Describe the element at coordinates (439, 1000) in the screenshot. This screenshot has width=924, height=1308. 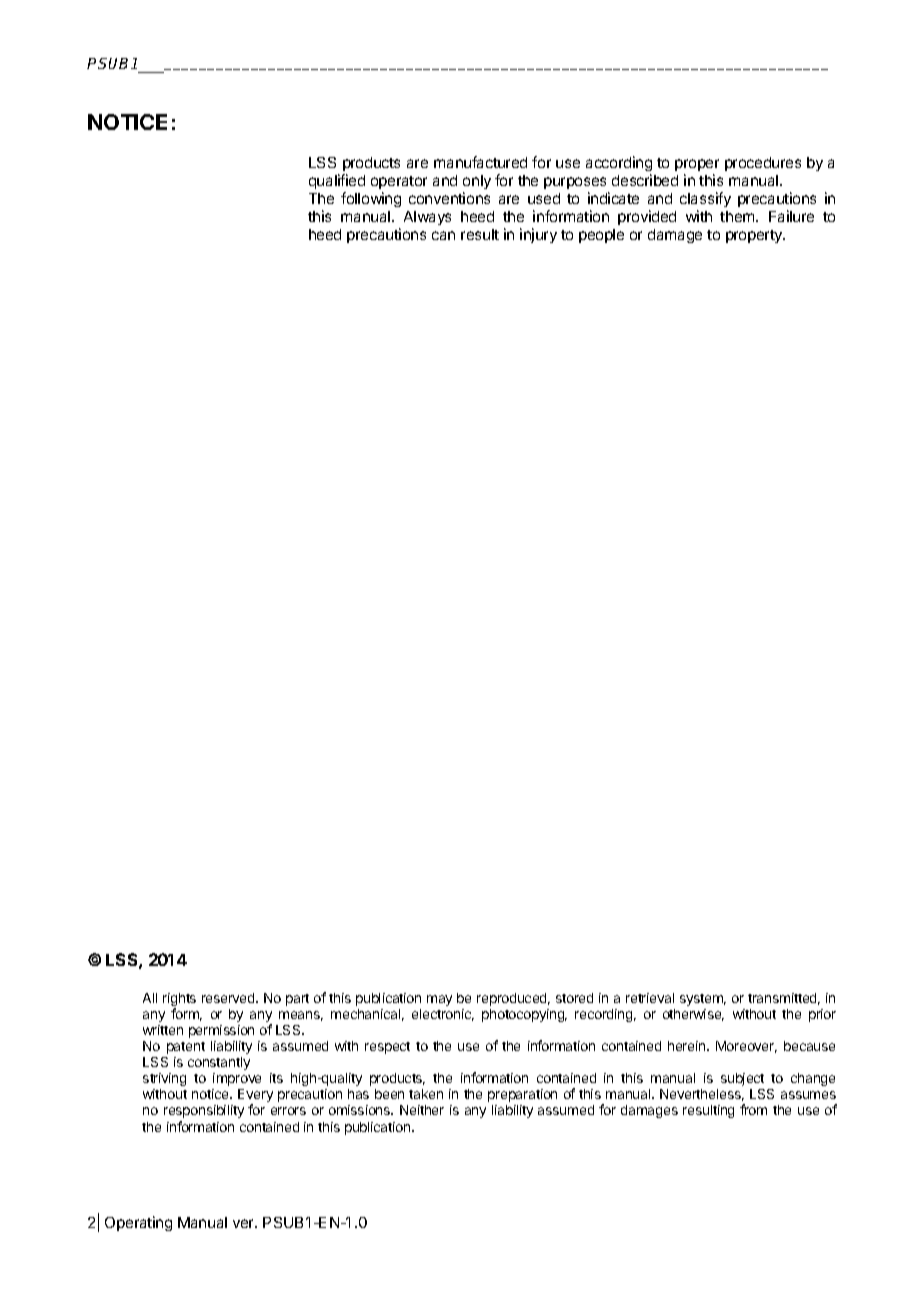
I see `may` at that location.
